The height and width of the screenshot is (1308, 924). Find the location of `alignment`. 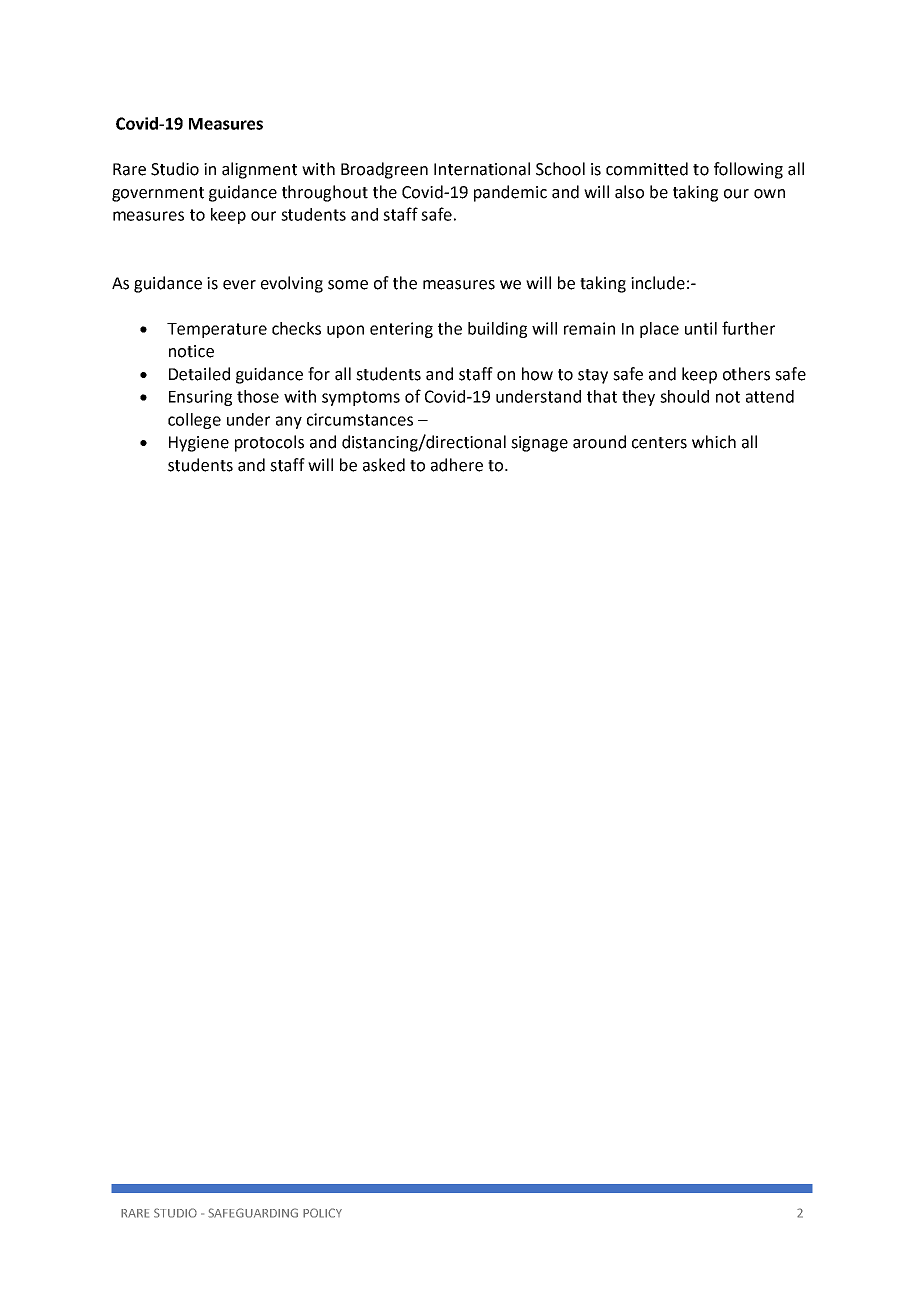

alignment is located at coordinates (259, 170).
